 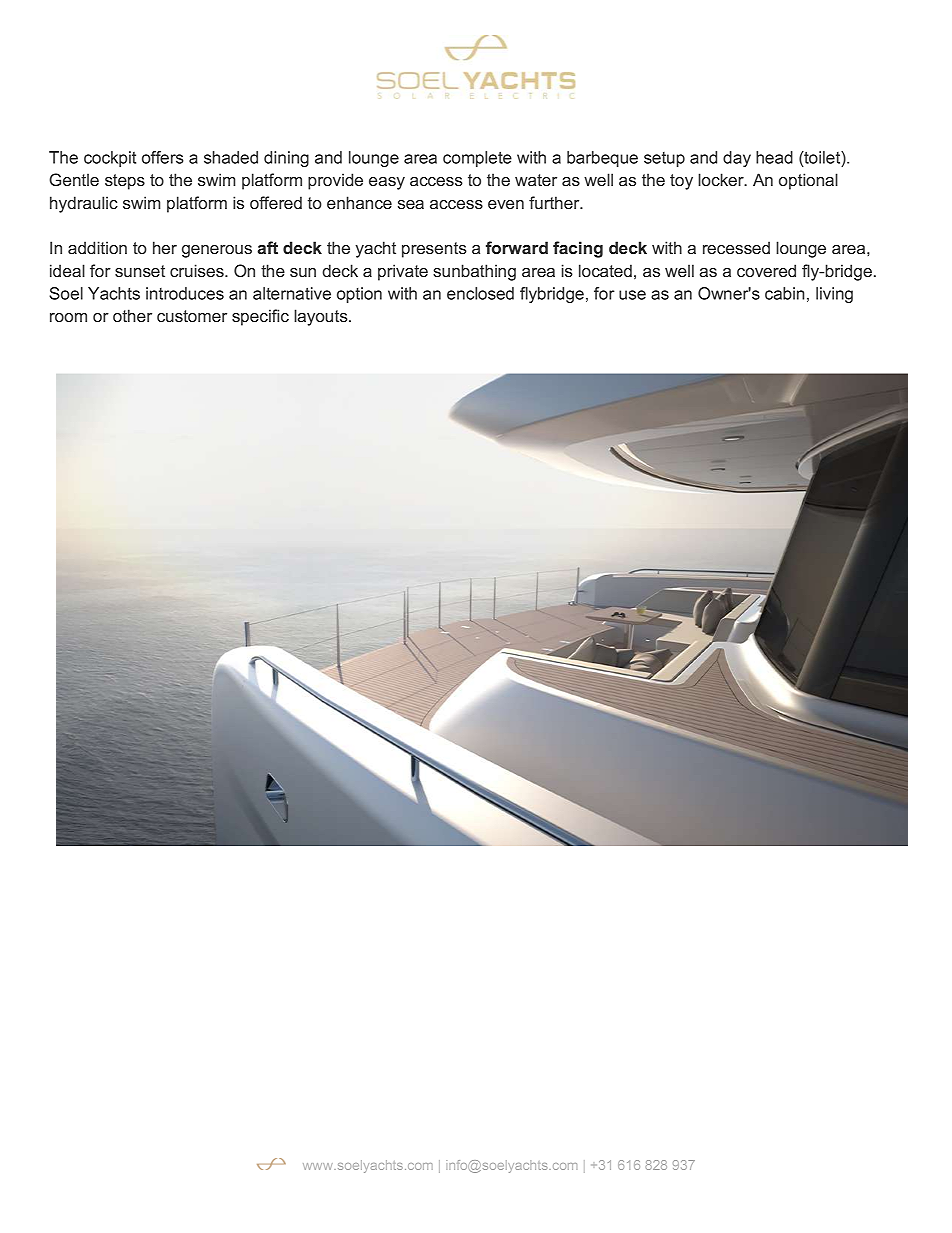 I want to click on cruises, so click(x=198, y=270).
